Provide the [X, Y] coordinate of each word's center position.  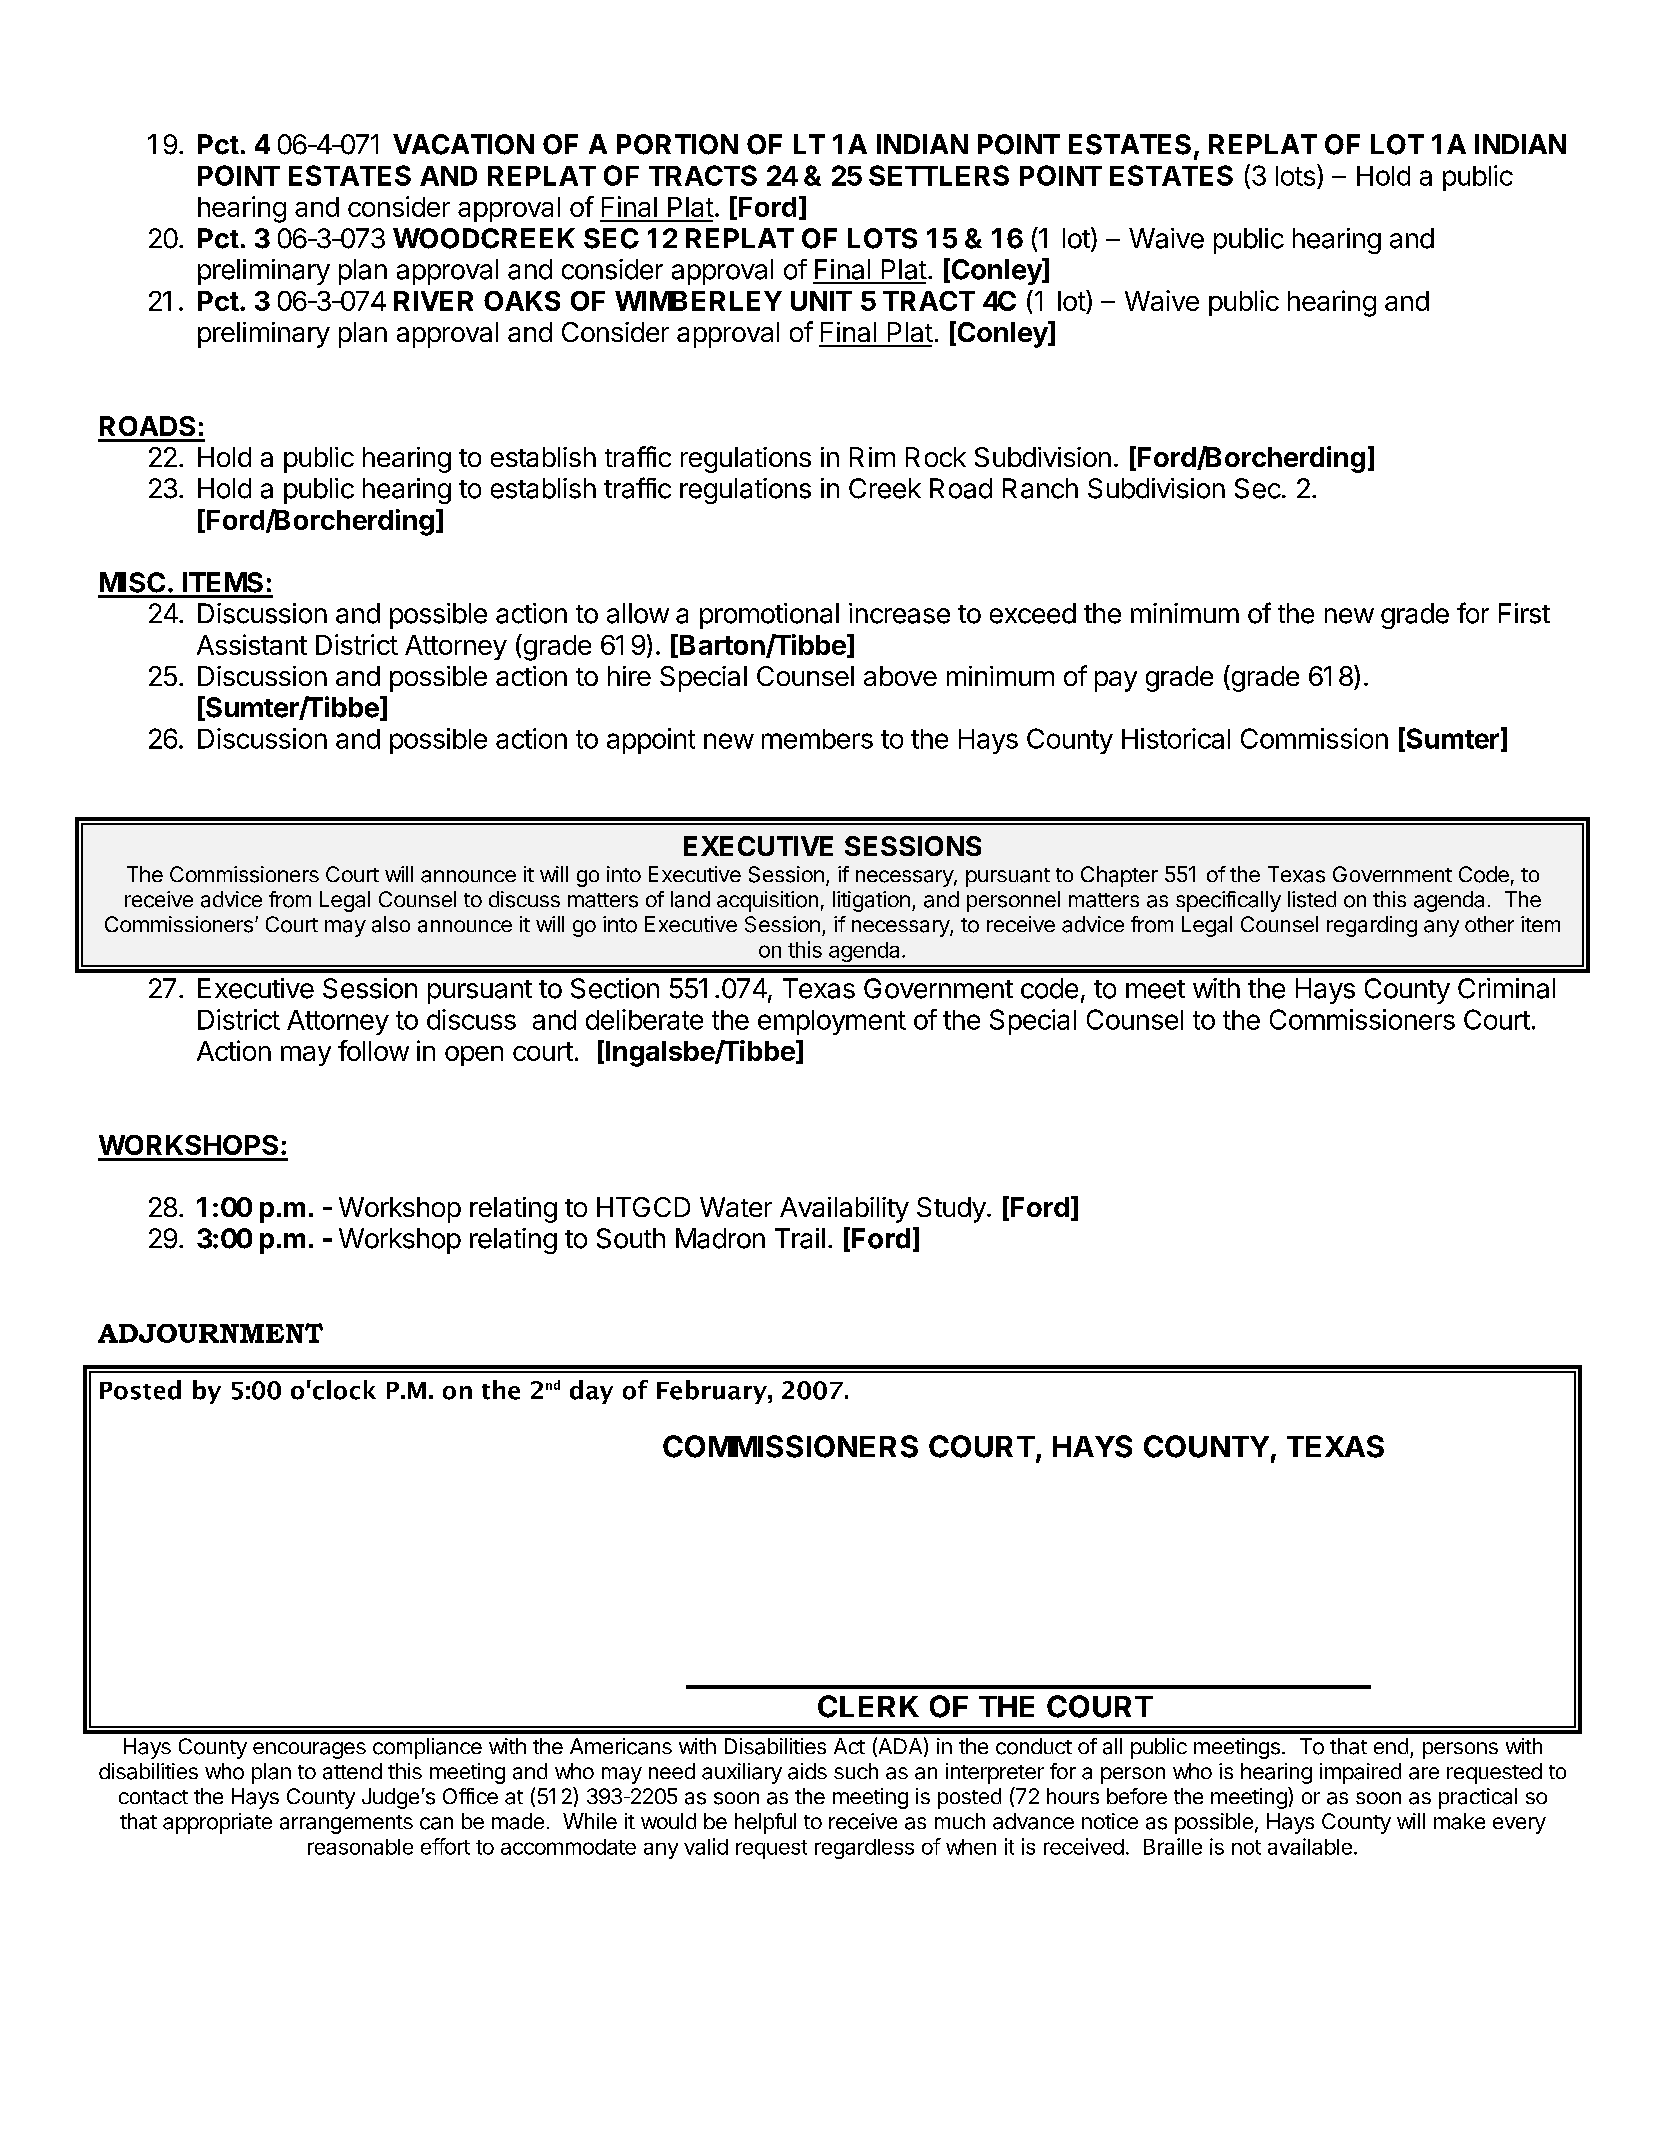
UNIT [821, 301]
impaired [1360, 1773]
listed [1312, 899]
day [591, 1392]
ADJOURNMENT [210, 1333]
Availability [844, 1210]
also [391, 924]
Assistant [252, 644]
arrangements [346, 1824]
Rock [936, 457]
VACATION [463, 144]
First [1524, 613]
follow [373, 1050]
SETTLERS [939, 175]
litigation [871, 901]
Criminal [1506, 988]
